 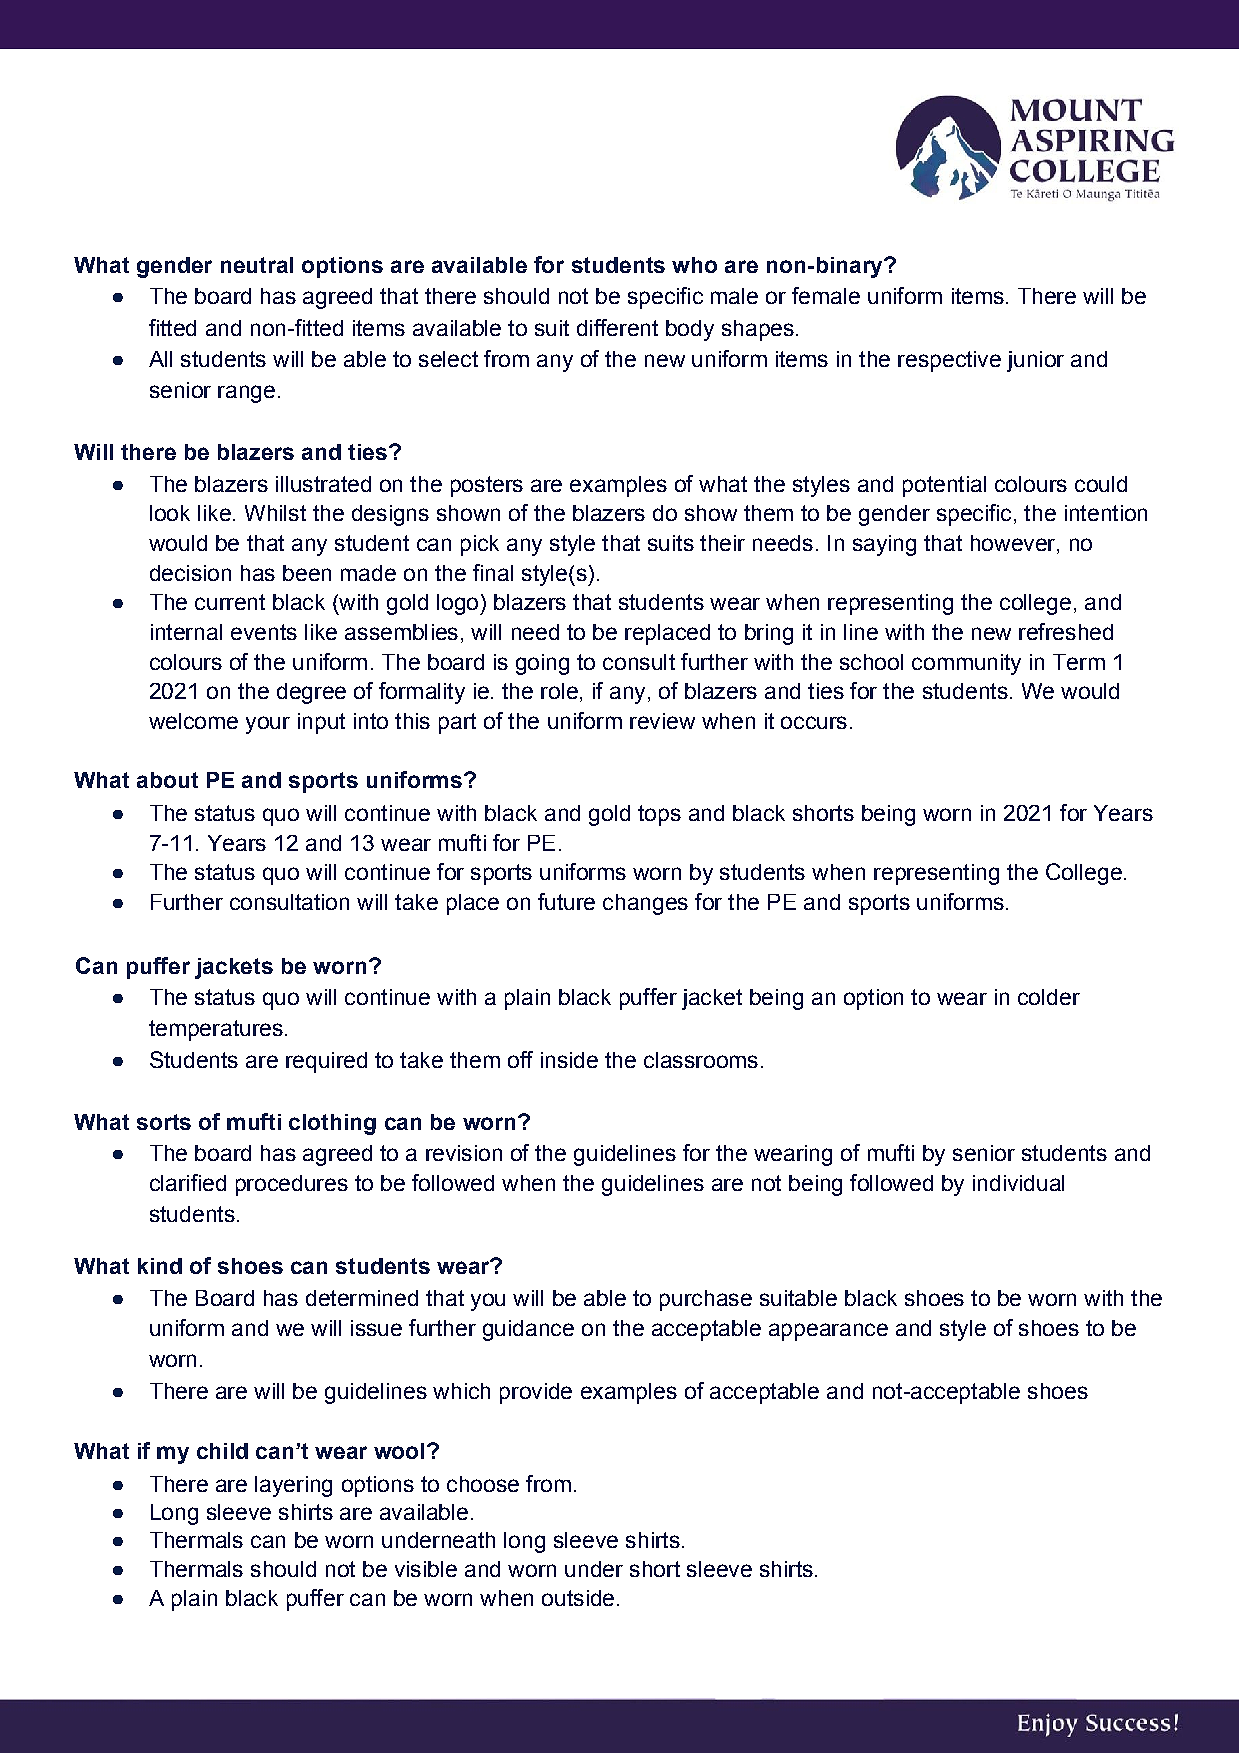 I want to click on layering, so click(x=293, y=1486).
